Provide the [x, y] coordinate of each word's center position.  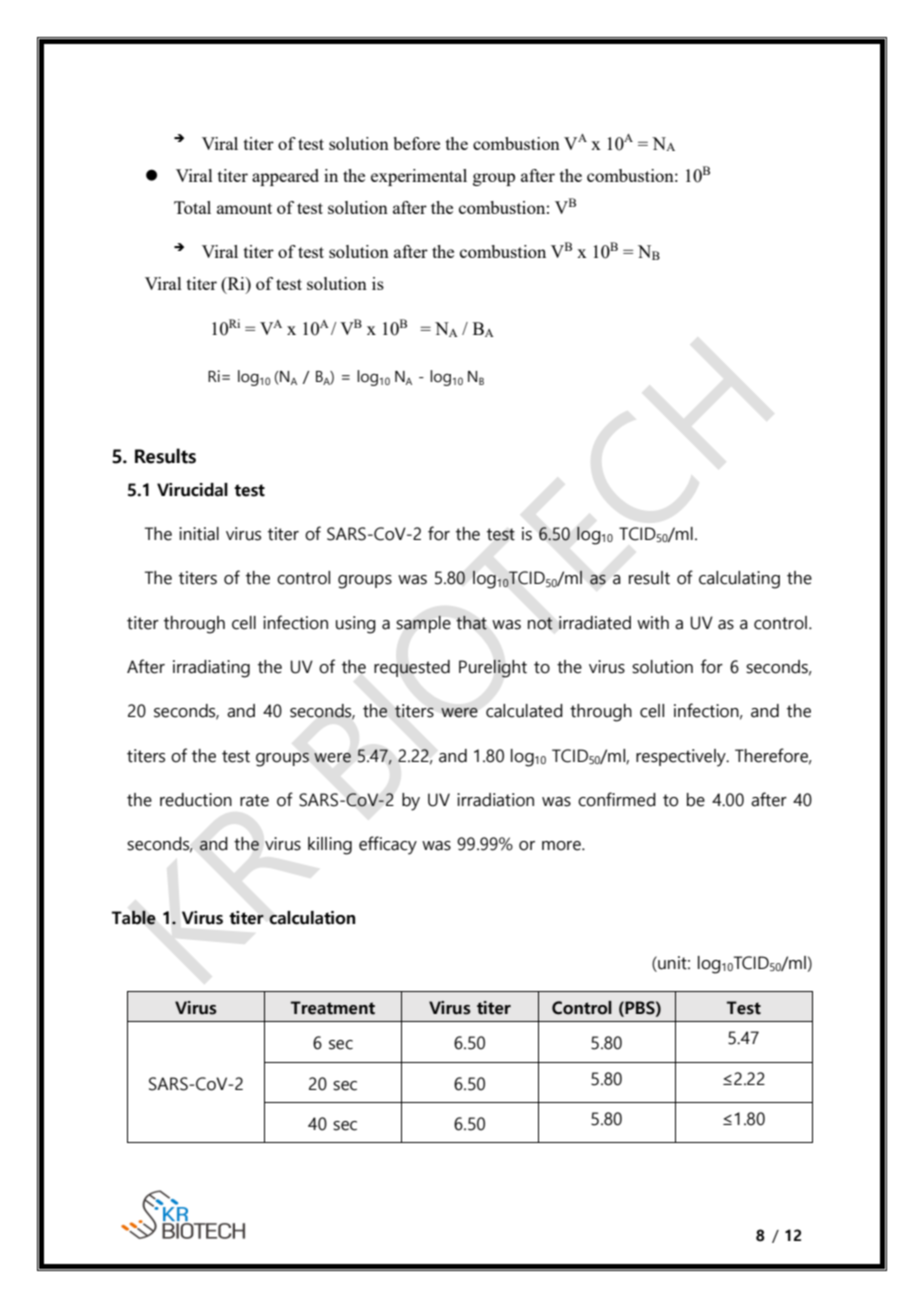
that [471, 622]
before [416, 143]
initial [199, 534]
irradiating [211, 669]
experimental [419, 177]
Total [192, 207]
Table [133, 917]
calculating [739, 580]
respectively [682, 758]
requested [412, 668]
